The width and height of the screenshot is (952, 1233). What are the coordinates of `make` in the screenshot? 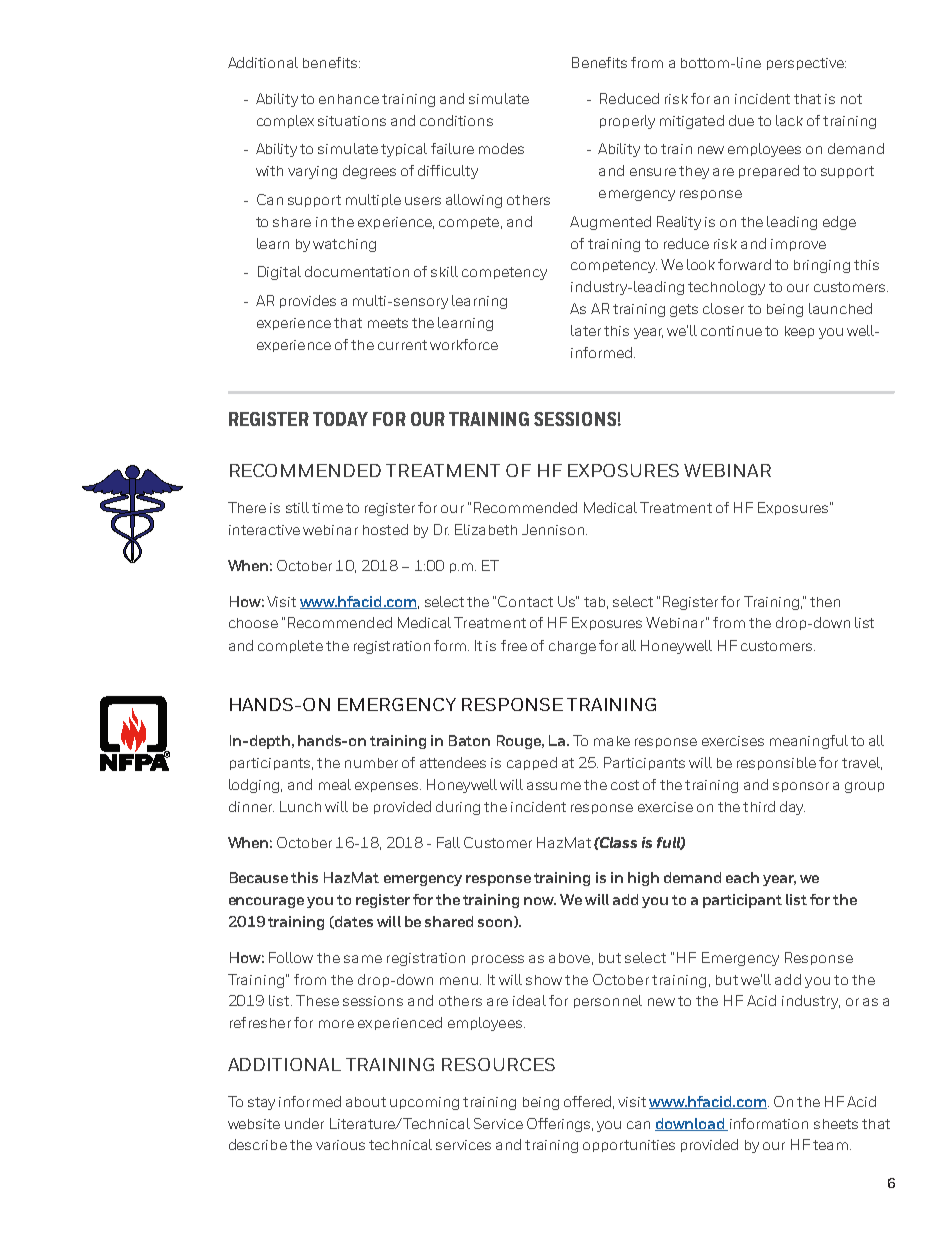 It's located at (612, 741).
